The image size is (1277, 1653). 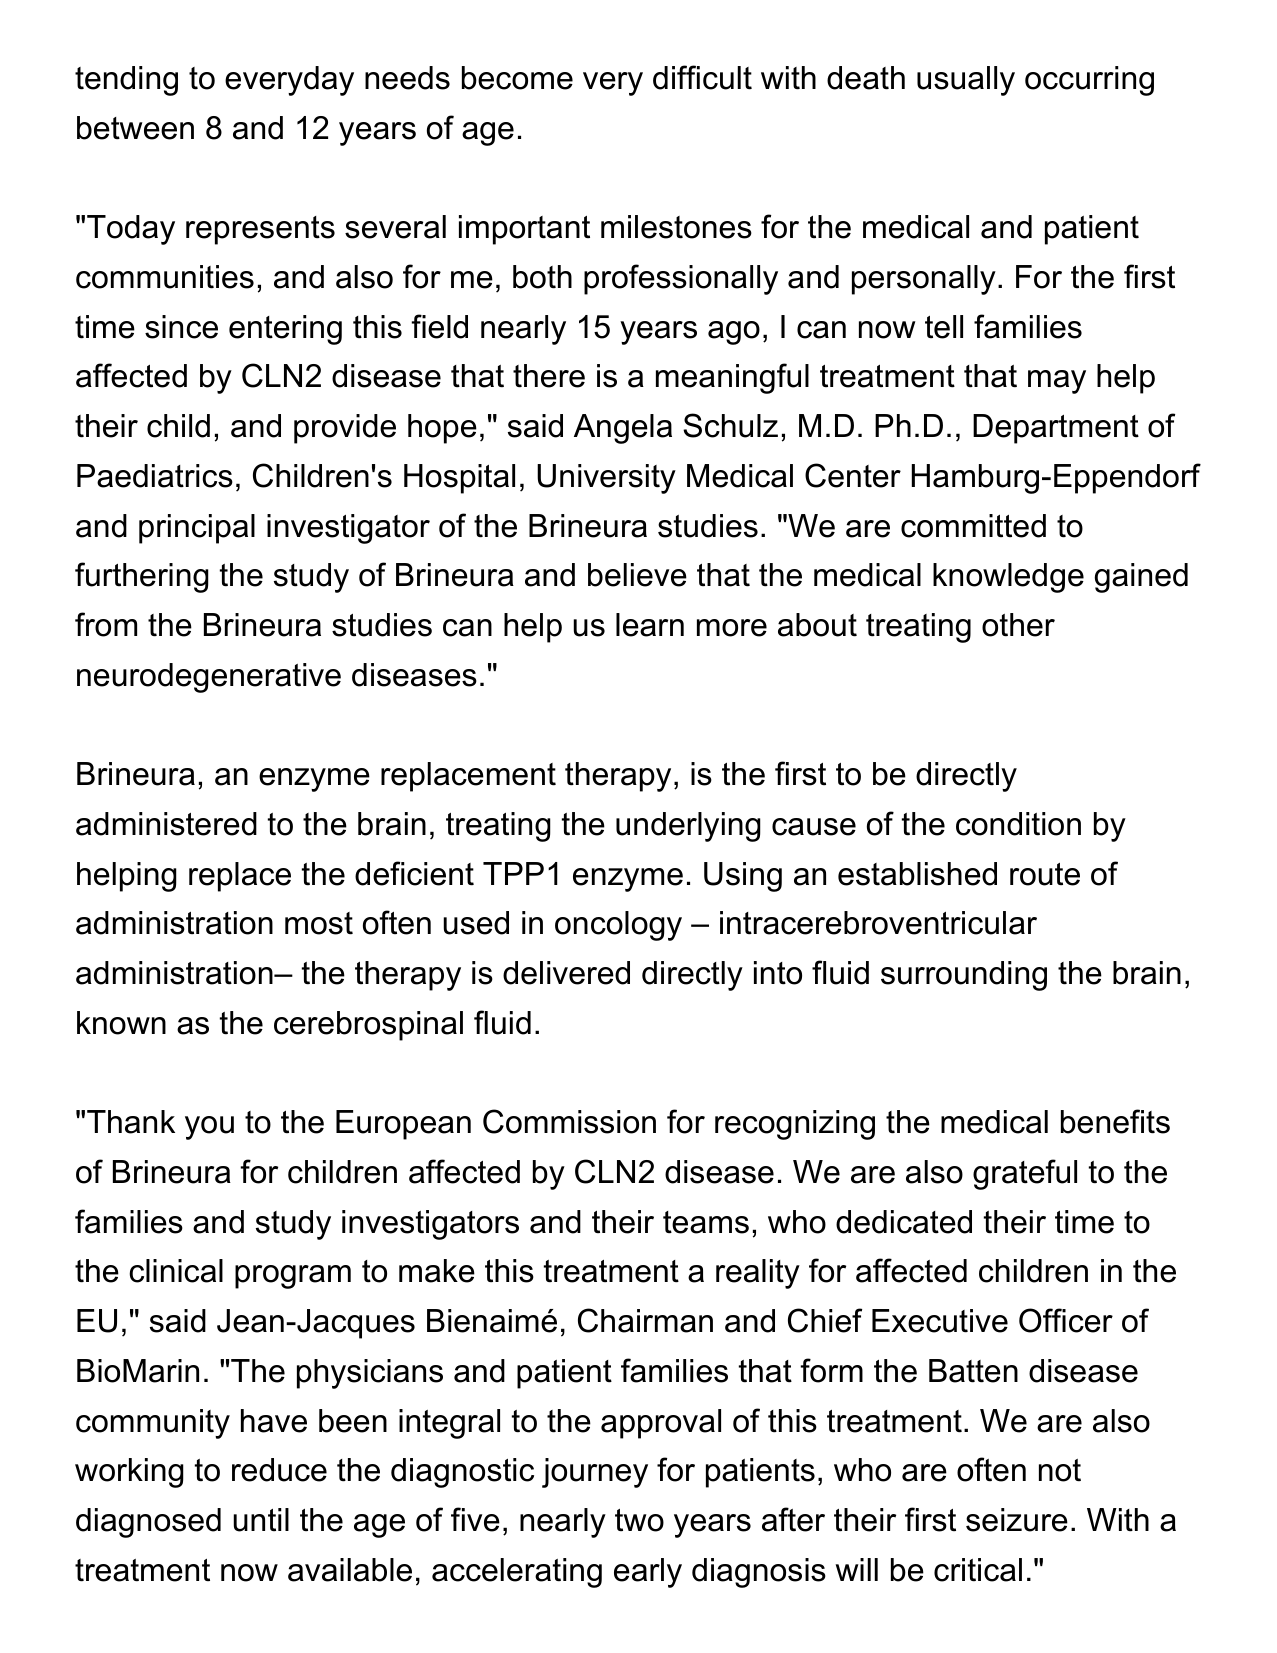 What do you see at coordinates (166, 824) in the document?
I see `administered` at bounding box center [166, 824].
